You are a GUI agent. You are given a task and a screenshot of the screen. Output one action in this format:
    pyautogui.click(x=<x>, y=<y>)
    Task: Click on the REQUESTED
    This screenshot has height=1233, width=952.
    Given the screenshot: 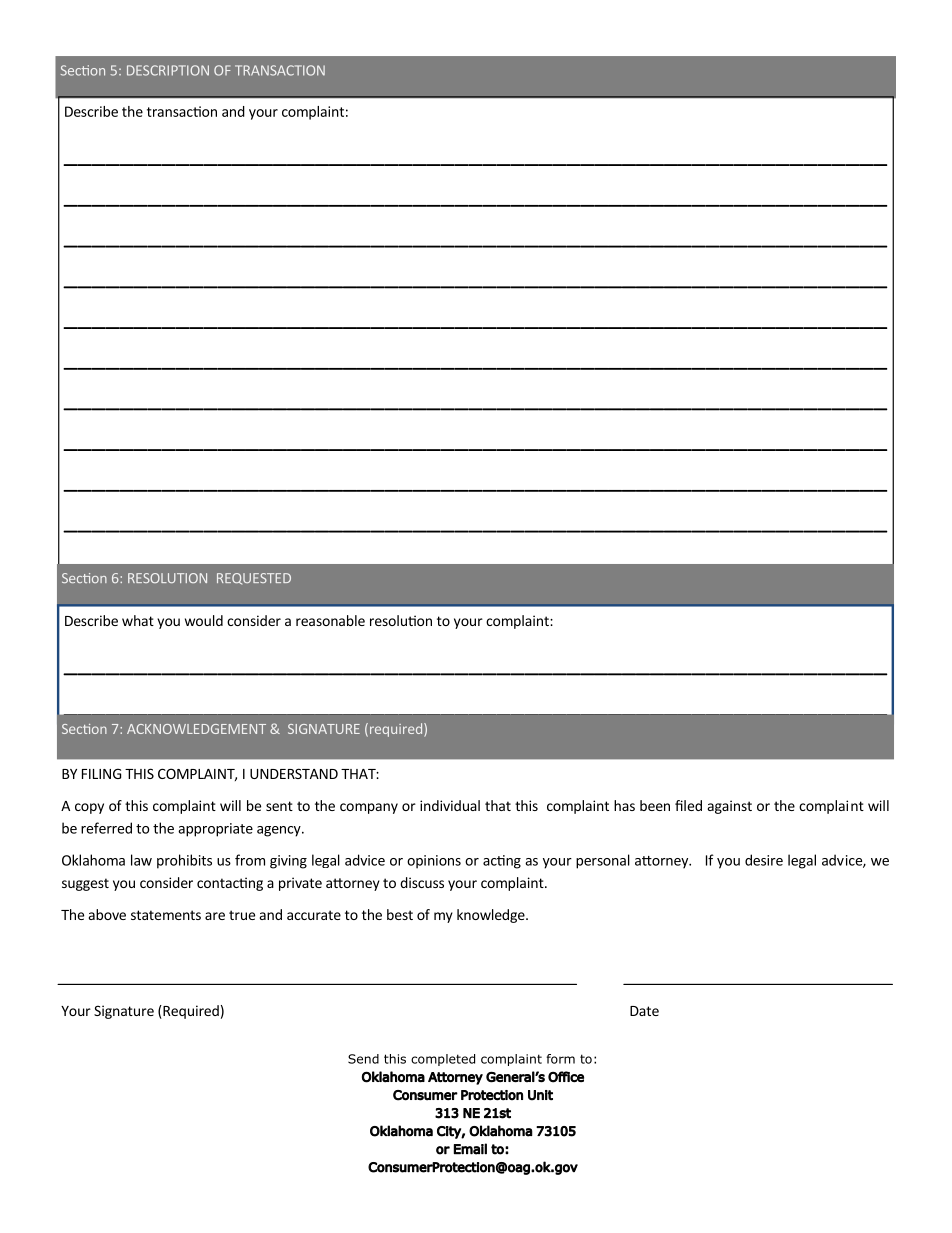 What is the action you would take?
    pyautogui.click(x=254, y=579)
